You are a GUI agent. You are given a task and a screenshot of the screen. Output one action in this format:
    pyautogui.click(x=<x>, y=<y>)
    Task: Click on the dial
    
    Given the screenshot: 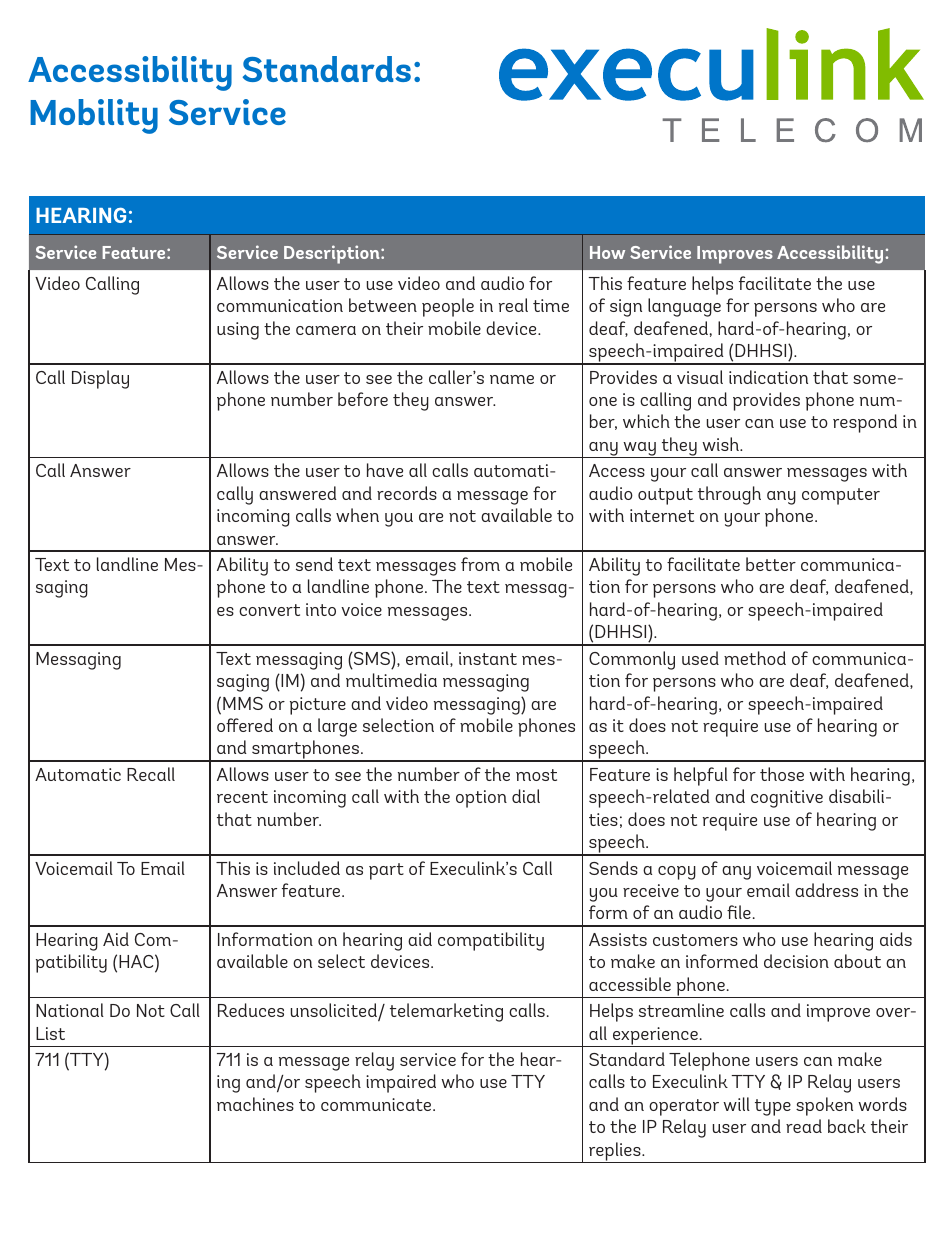 What is the action you would take?
    pyautogui.click(x=526, y=796)
